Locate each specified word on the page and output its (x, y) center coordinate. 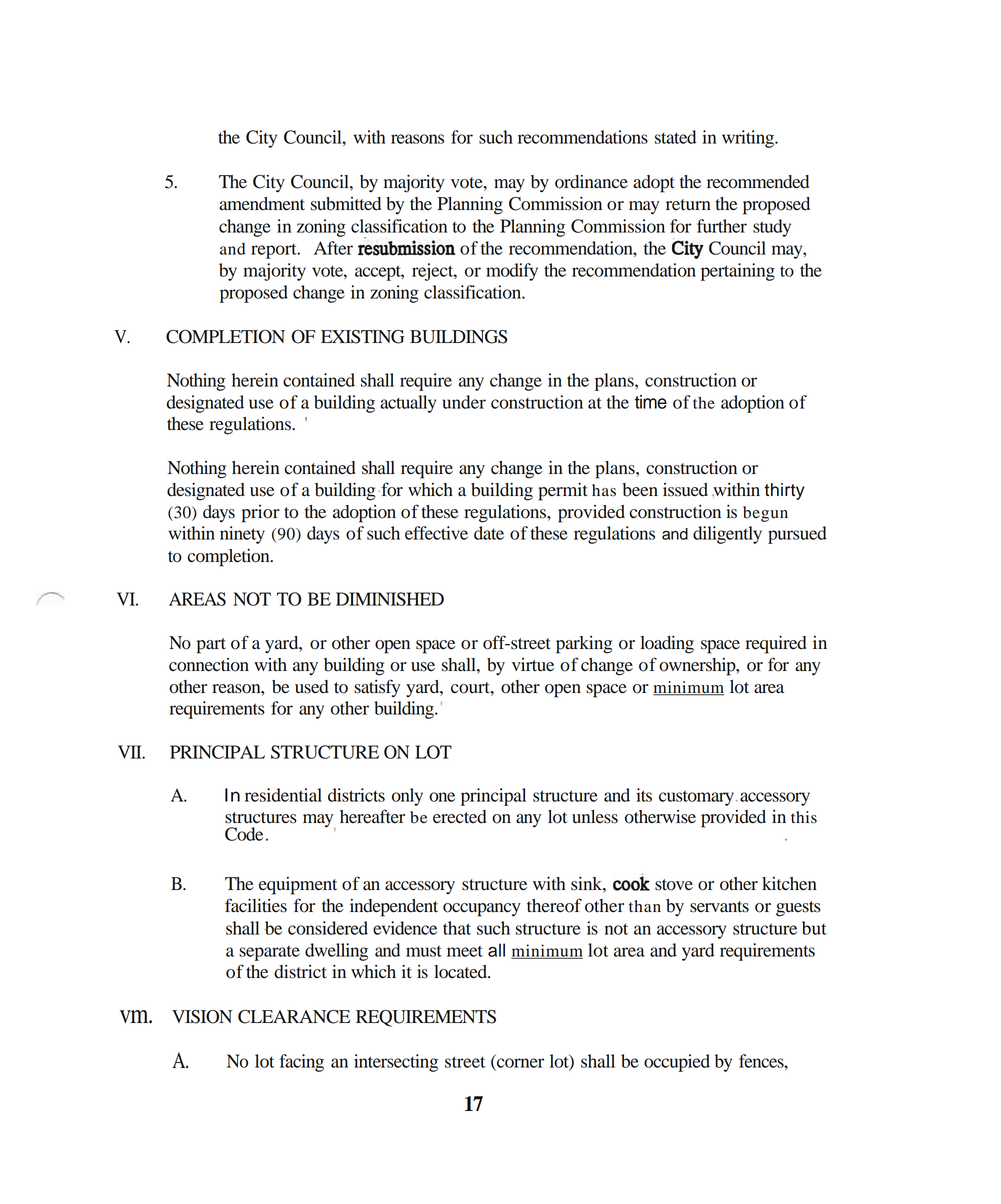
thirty (784, 491)
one (442, 797)
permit (563, 492)
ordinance (591, 182)
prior (261, 514)
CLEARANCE (294, 1017)
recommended (758, 182)
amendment (262, 204)
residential (283, 795)
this (804, 817)
